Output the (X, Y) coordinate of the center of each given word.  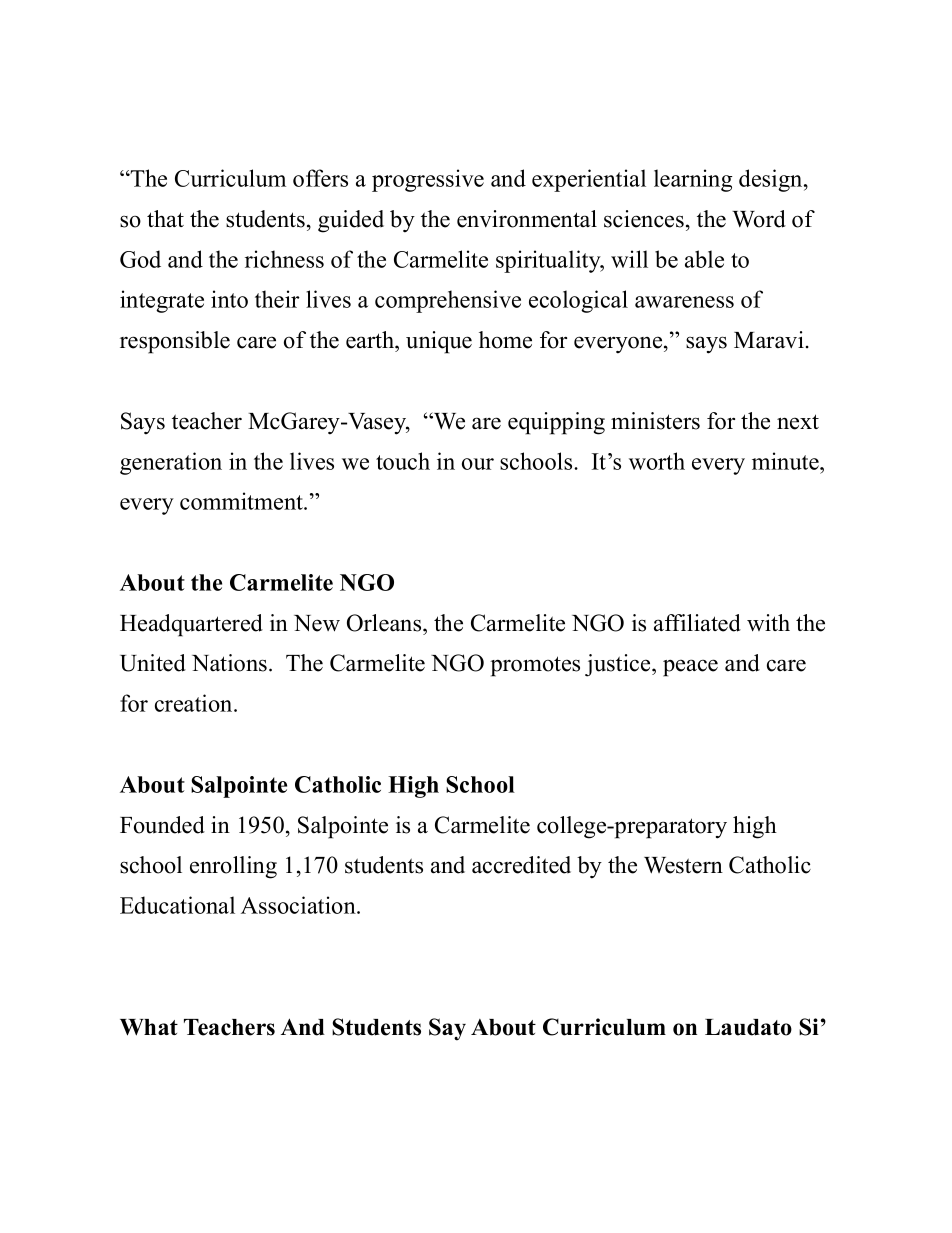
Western (683, 865)
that (165, 219)
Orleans (385, 623)
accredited (521, 865)
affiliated (697, 623)
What (149, 1027)
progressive (428, 180)
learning (693, 180)
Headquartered (191, 625)
